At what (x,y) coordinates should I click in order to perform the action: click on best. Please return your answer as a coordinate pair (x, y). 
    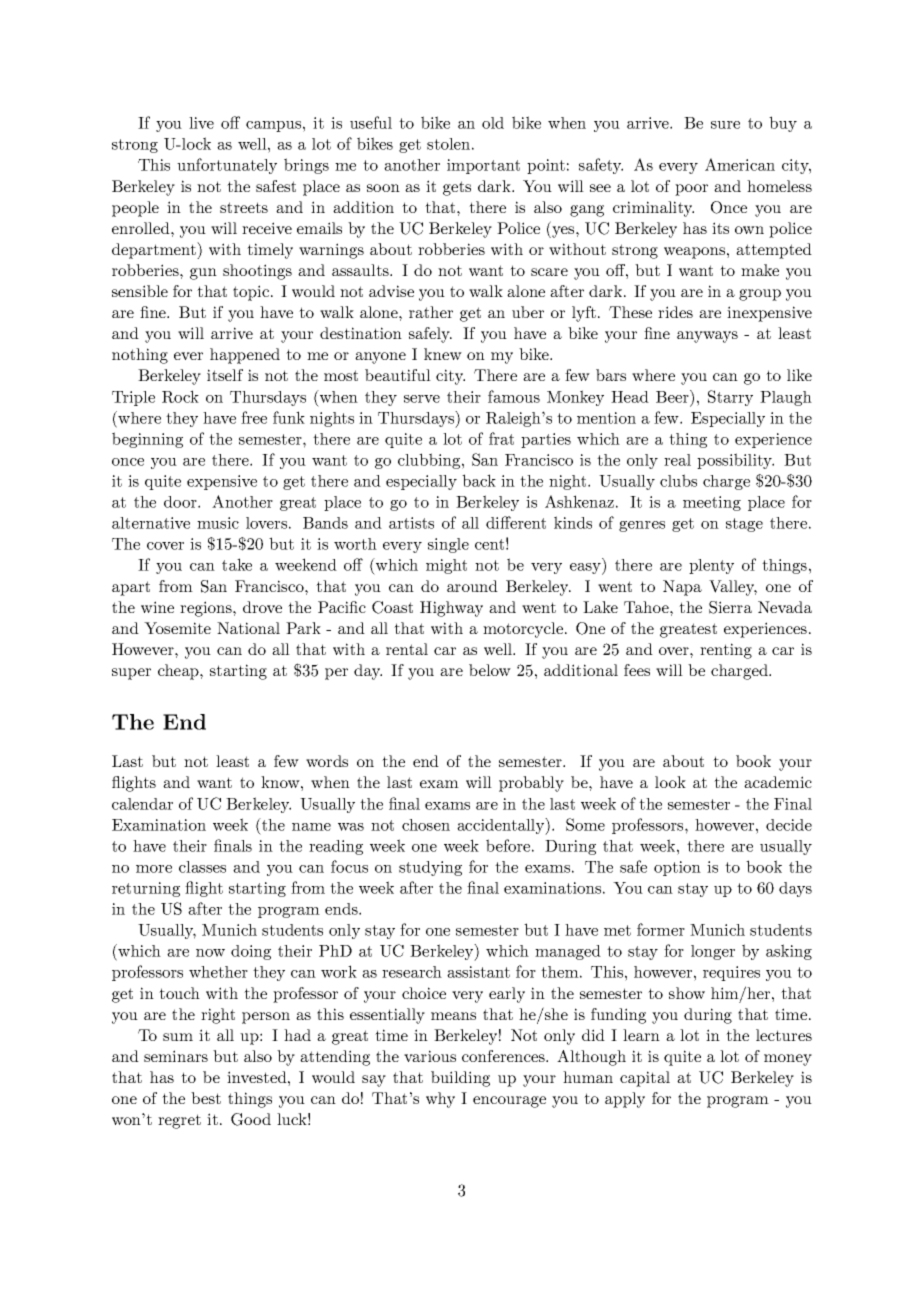
    Looking at the image, I should click on (206, 1098).
